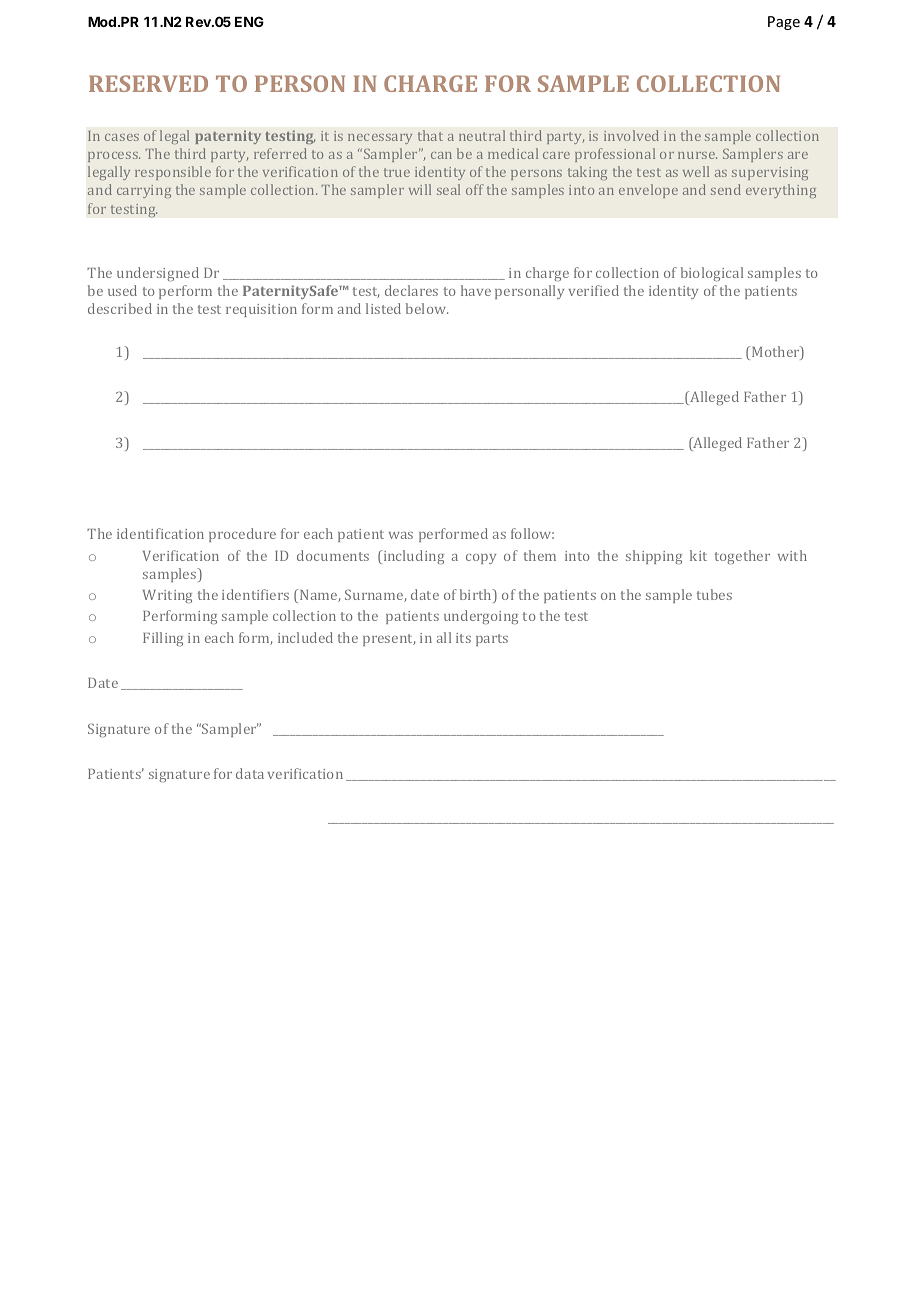 Image resolution: width=924 pixels, height=1308 pixels. What do you see at coordinates (784, 23) in the image?
I see `Page` at bounding box center [784, 23].
